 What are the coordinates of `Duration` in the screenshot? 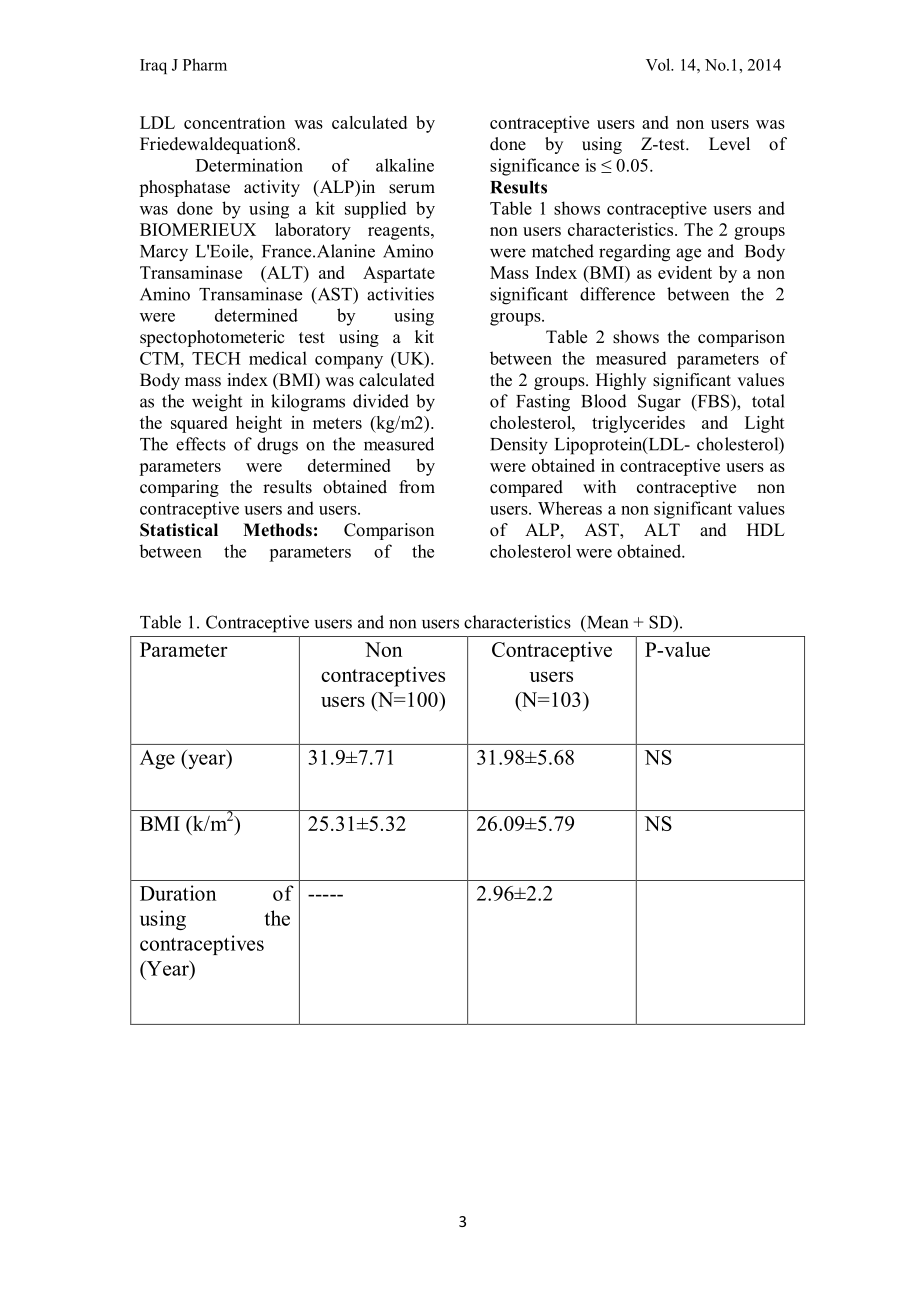 It's located at (178, 893).
